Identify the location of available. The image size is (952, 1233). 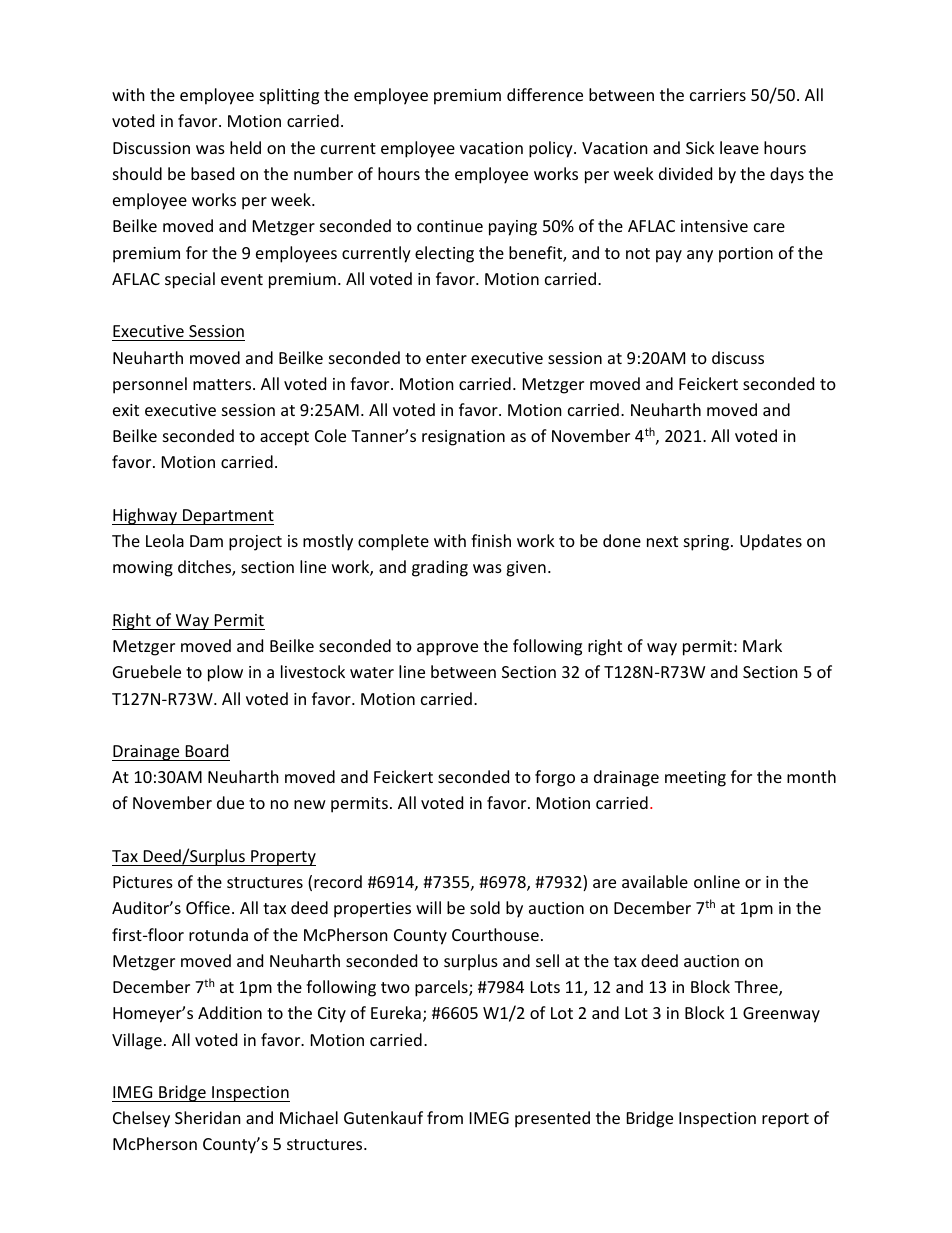
(655, 881).
